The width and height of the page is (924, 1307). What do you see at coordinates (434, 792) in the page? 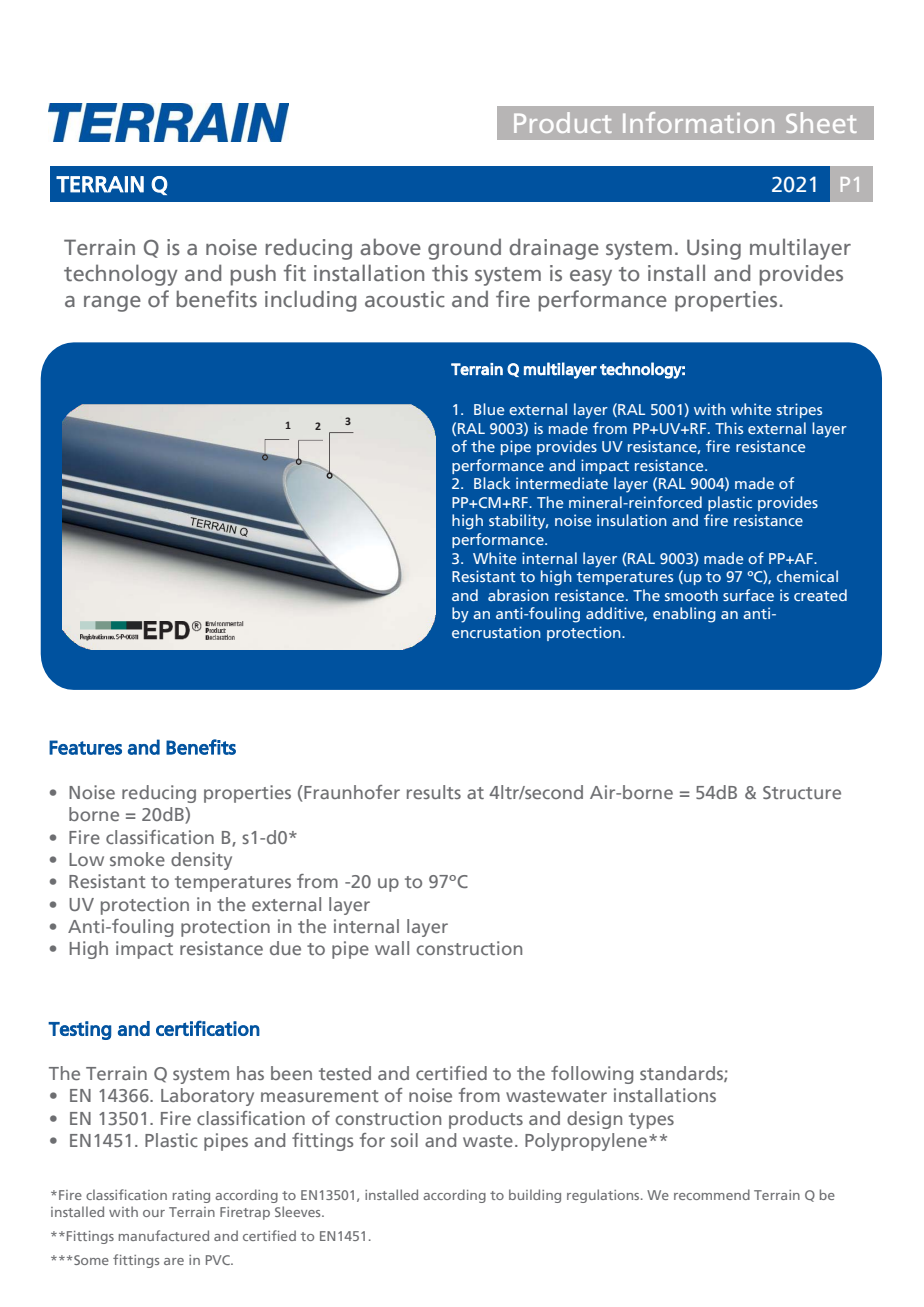
I see `results` at bounding box center [434, 792].
